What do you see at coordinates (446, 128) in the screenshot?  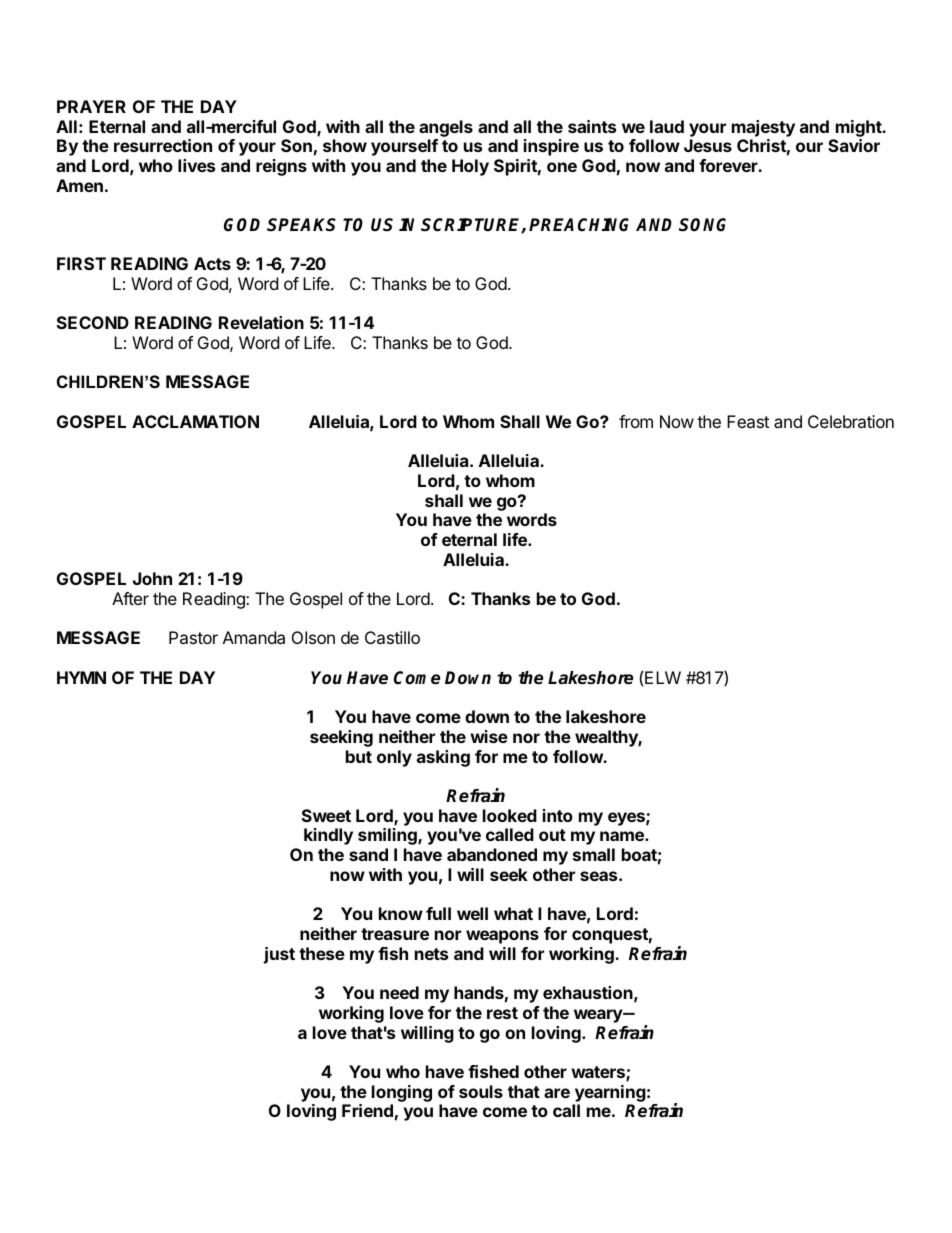 I see `angels` at bounding box center [446, 128].
